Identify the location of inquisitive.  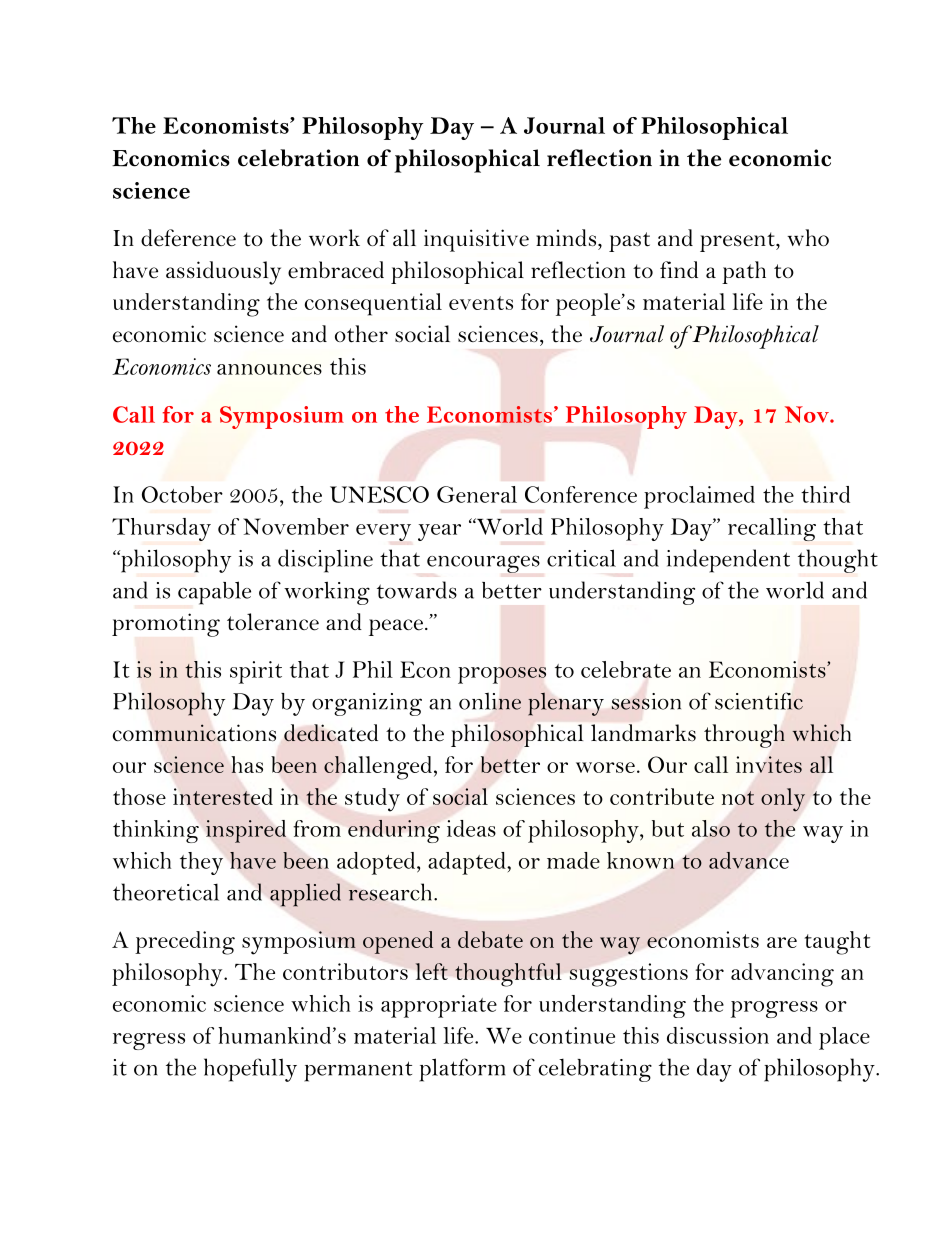
(476, 240).
